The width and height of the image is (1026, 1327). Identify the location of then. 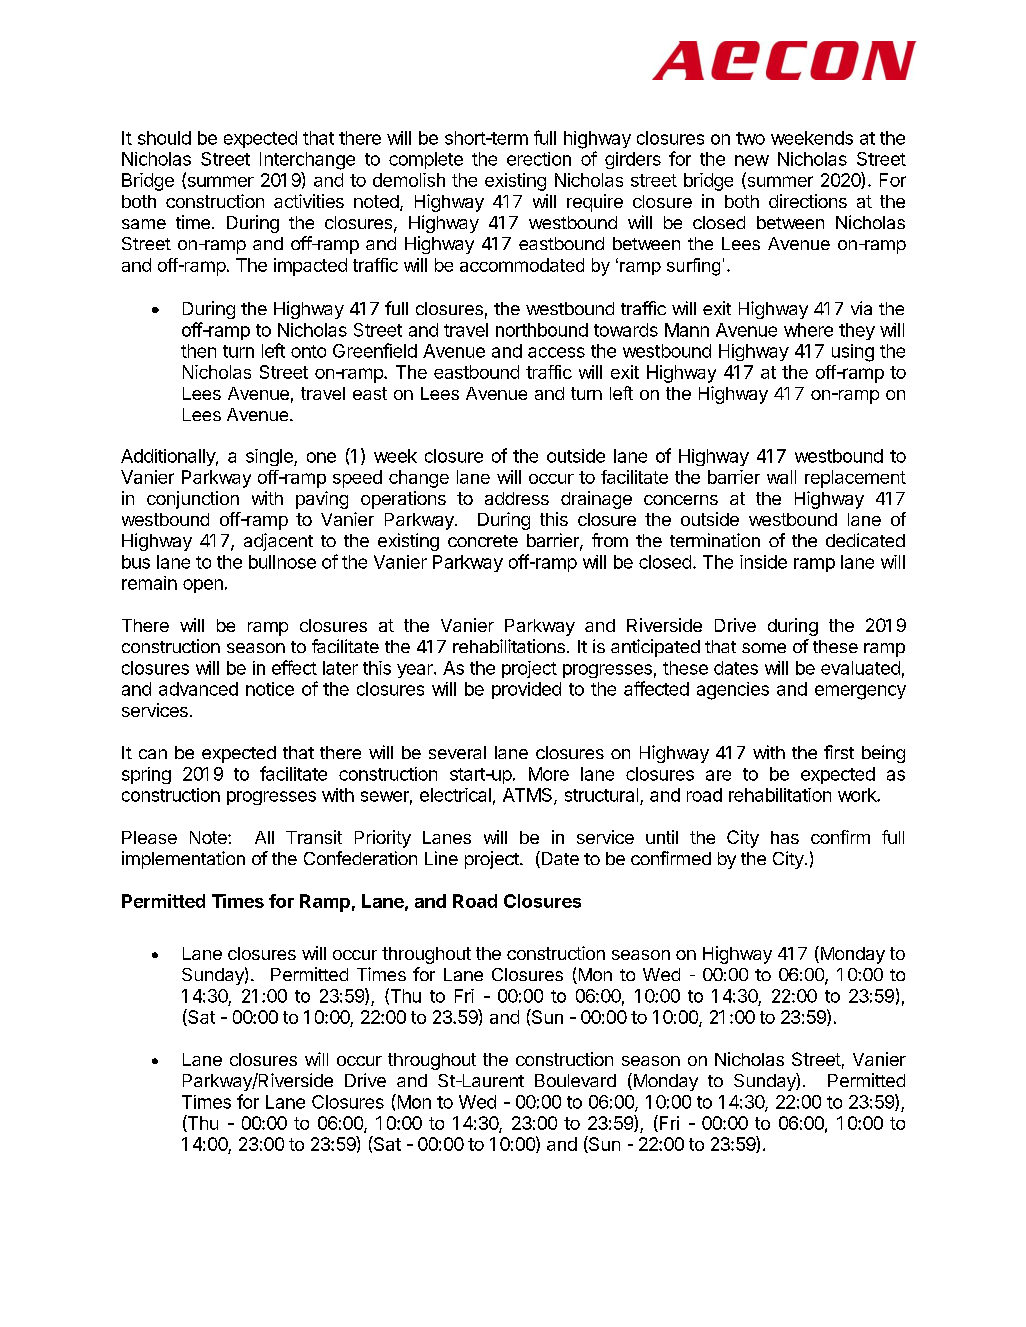
(198, 351).
